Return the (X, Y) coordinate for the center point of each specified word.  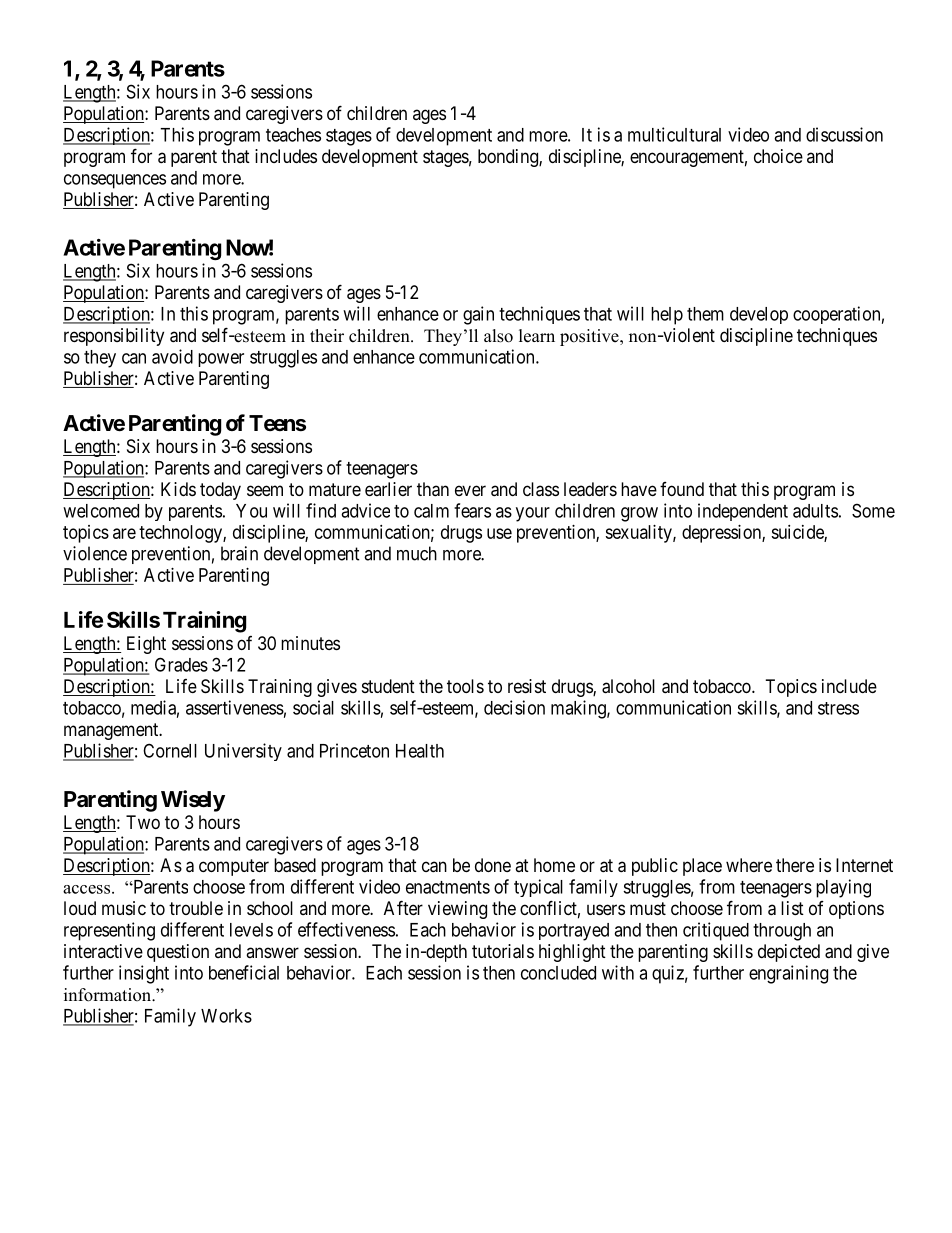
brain (239, 553)
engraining (788, 974)
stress (838, 708)
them (705, 314)
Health (420, 751)
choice (778, 156)
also (498, 336)
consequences (115, 181)
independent (743, 512)
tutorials (503, 951)
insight (144, 974)
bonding (509, 158)
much (417, 553)
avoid (172, 356)
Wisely (193, 801)
